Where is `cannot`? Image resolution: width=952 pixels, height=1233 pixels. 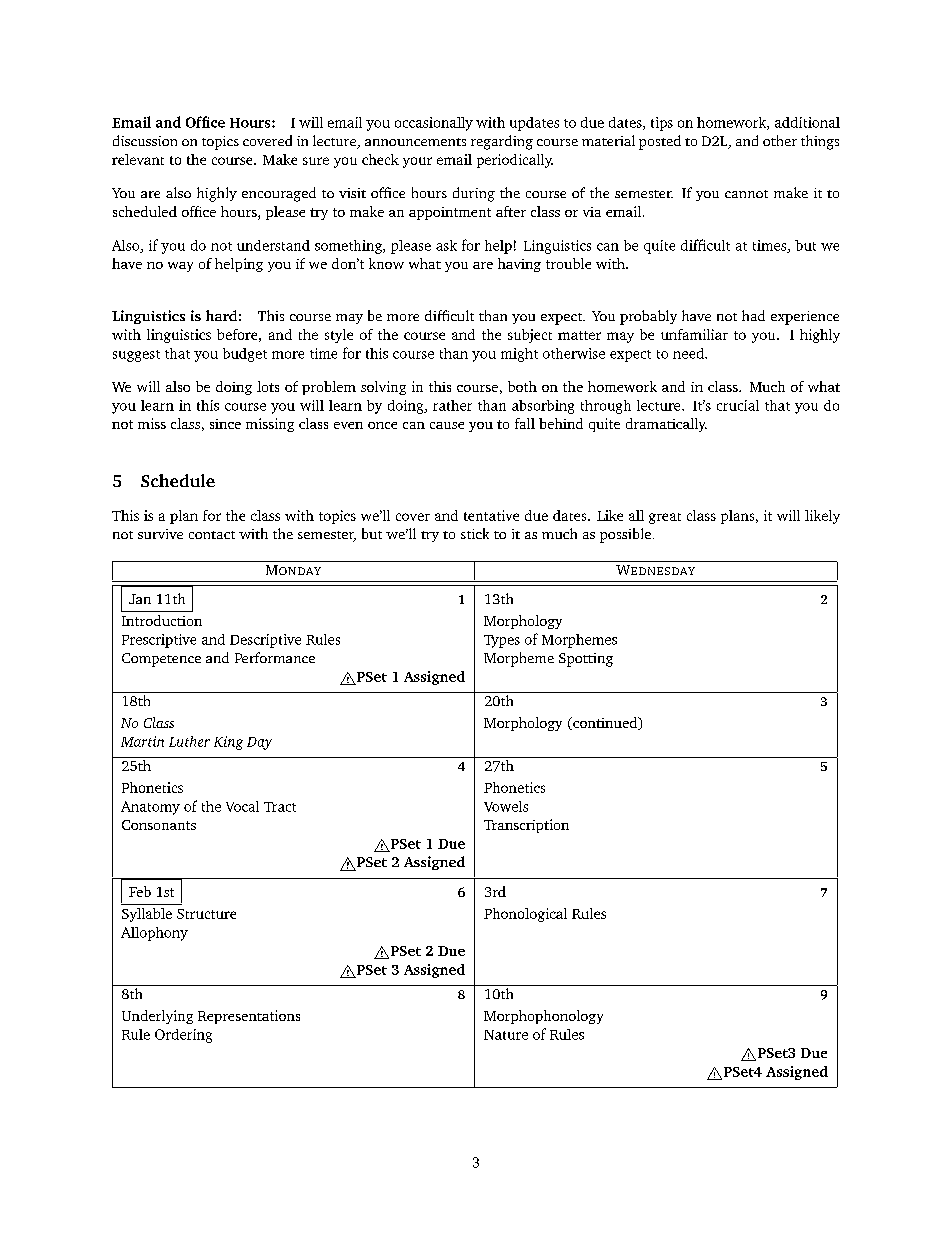 cannot is located at coordinates (746, 194).
